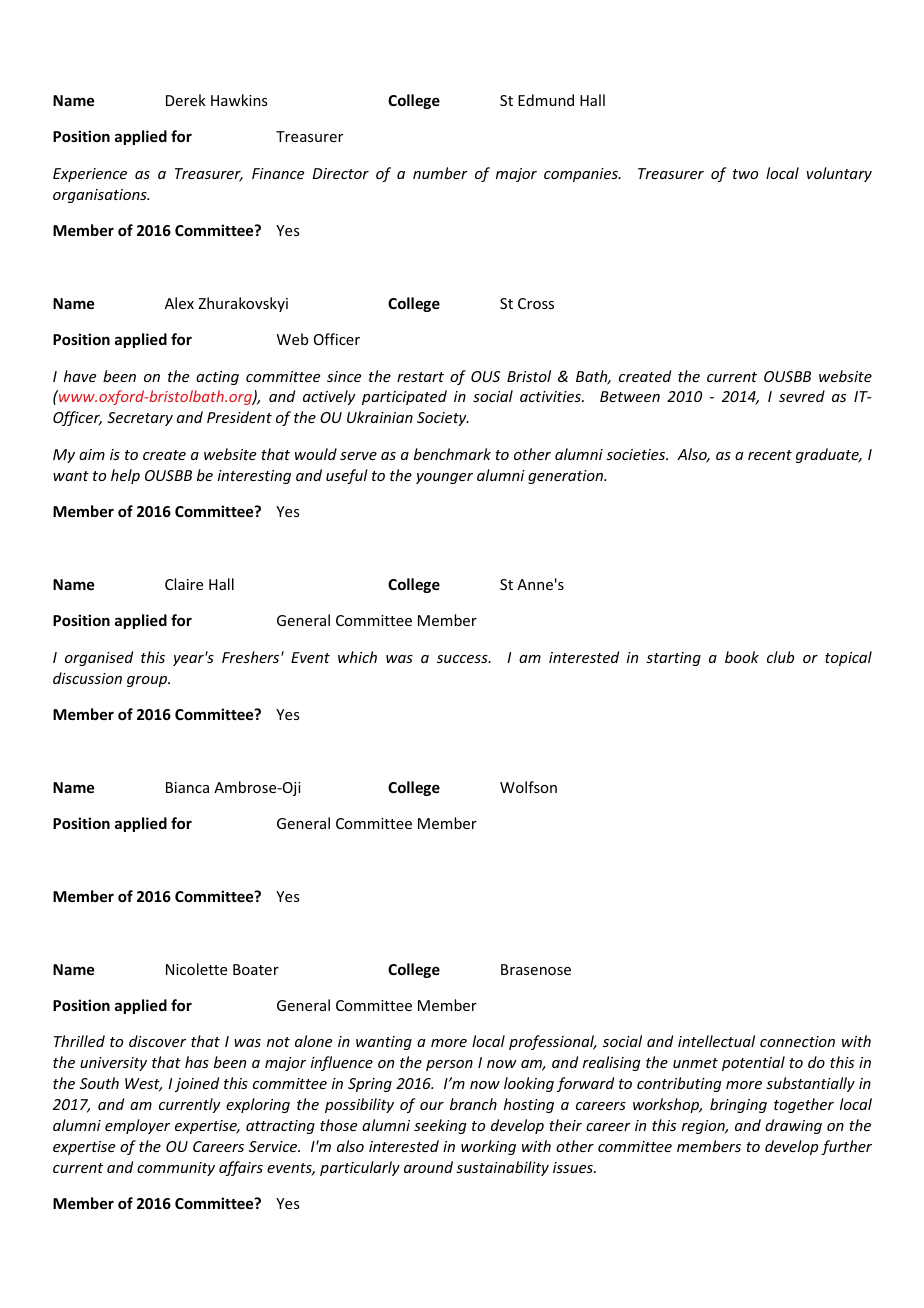  Describe the element at coordinates (440, 1126) in the screenshot. I see `seeking` at that location.
